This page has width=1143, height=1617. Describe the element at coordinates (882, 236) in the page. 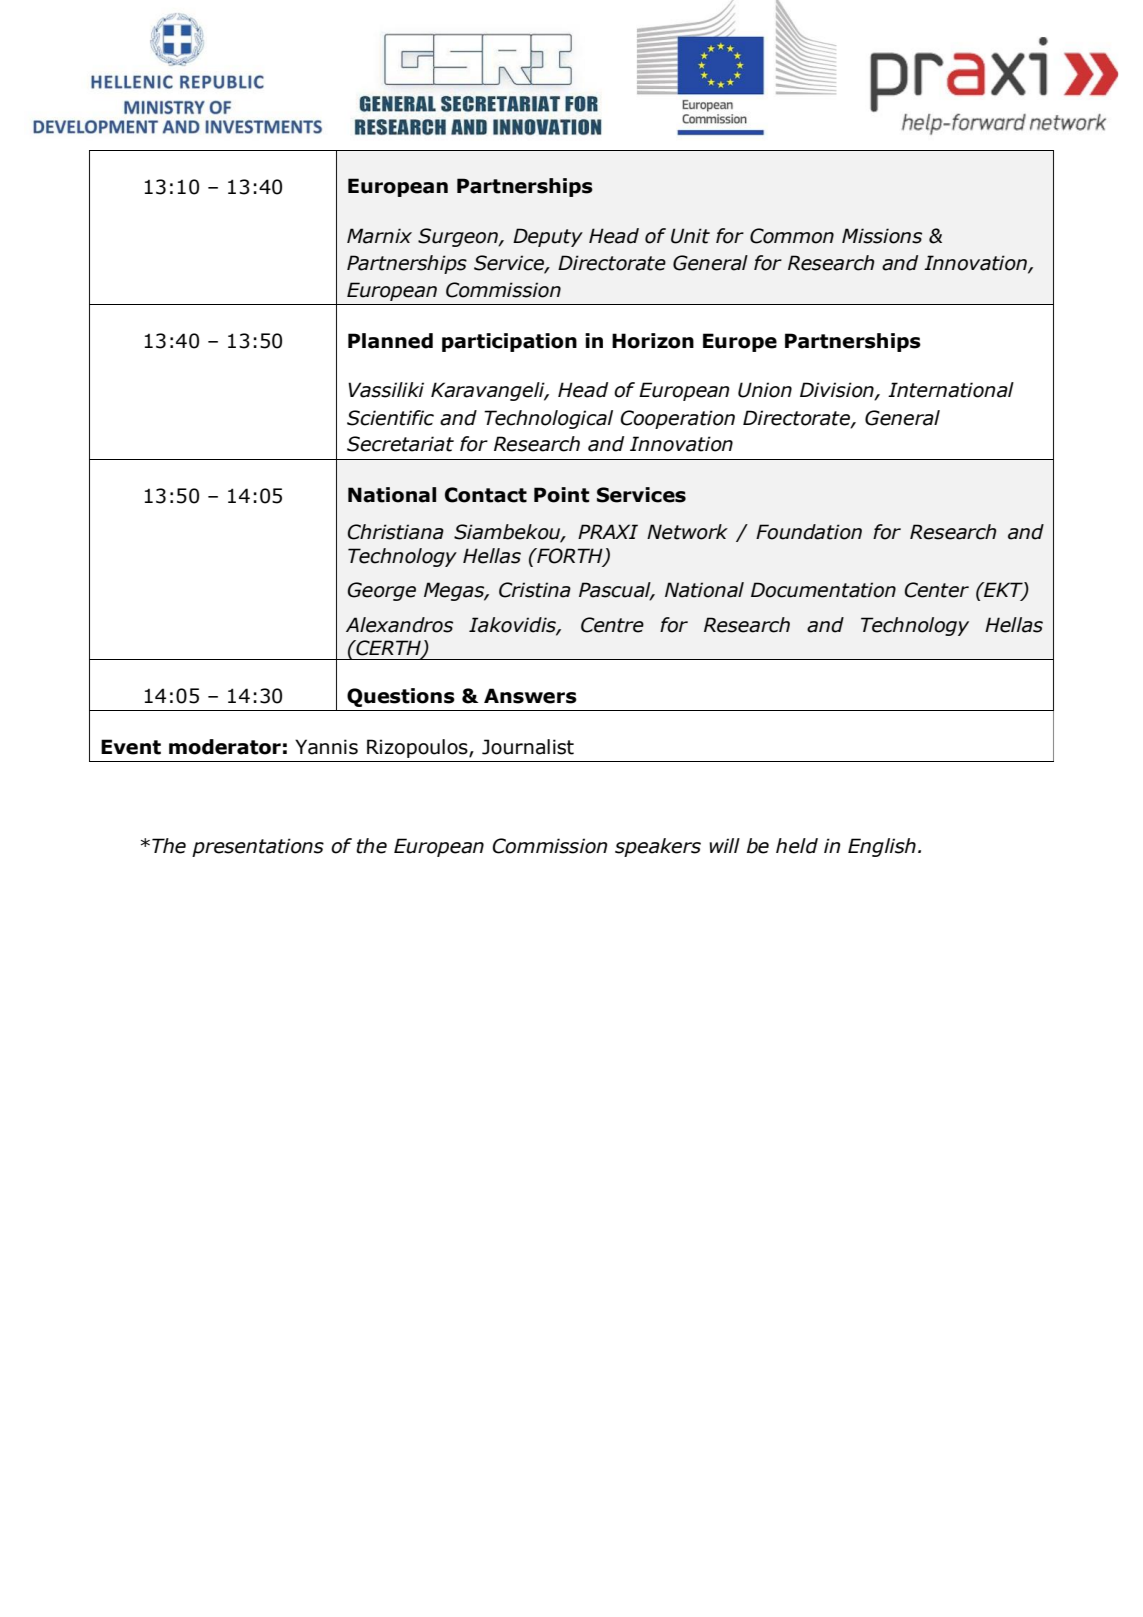

I see `Missions` at that location.
